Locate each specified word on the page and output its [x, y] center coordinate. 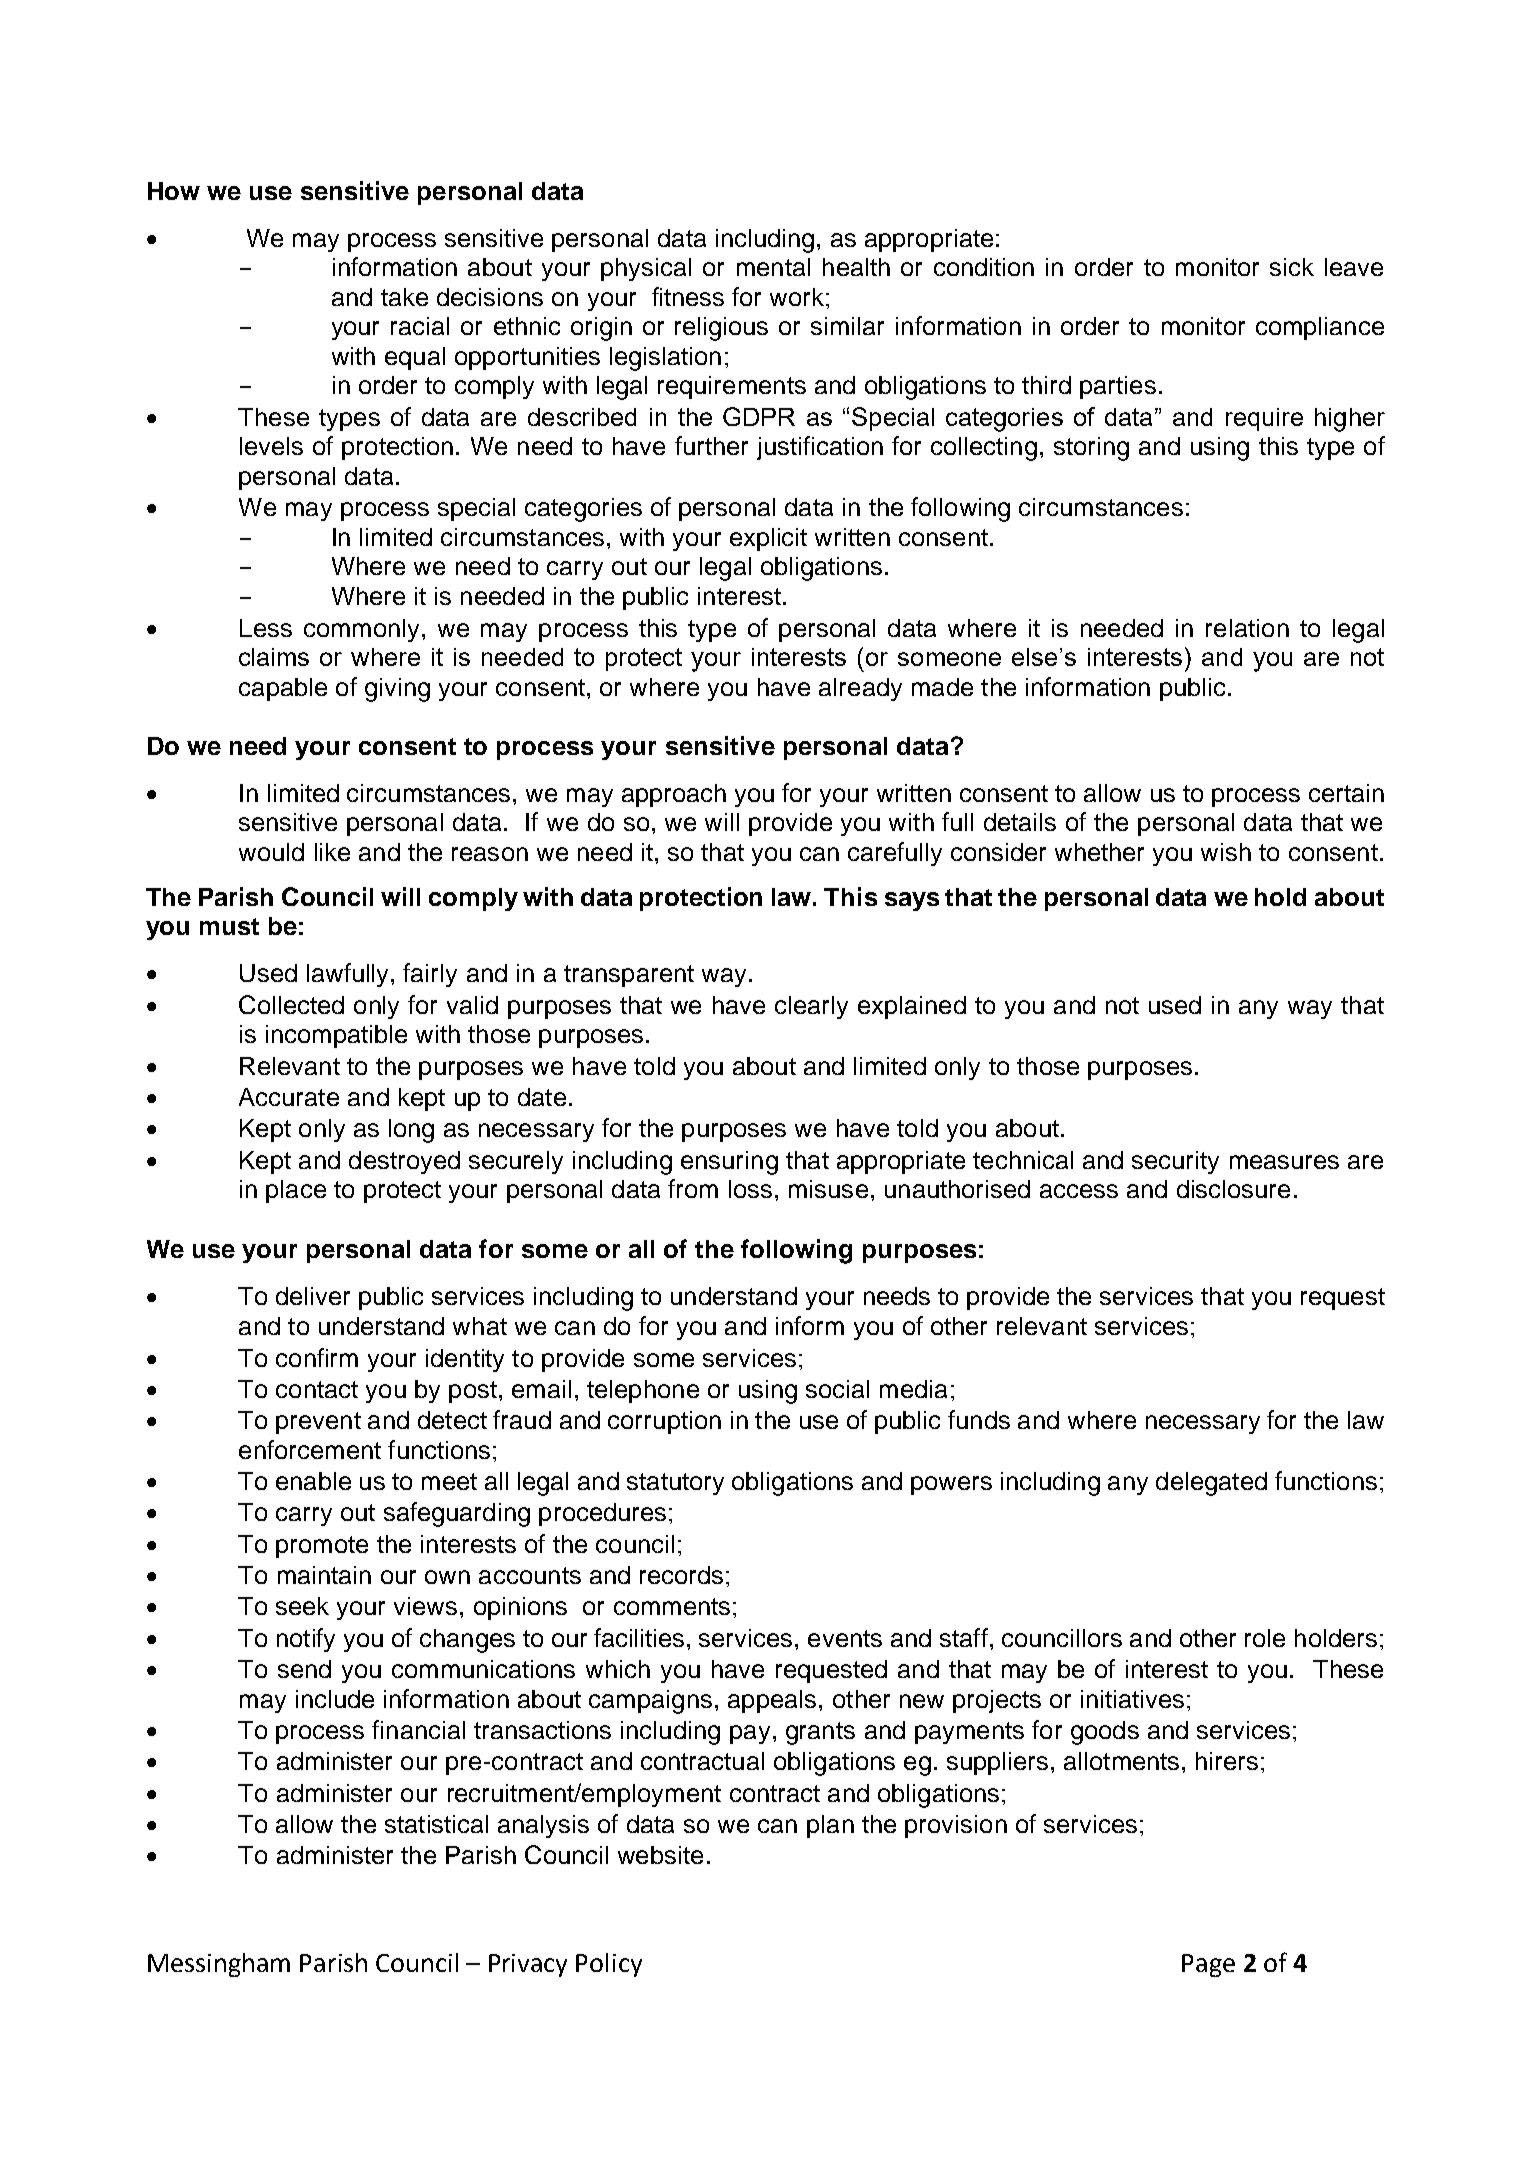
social [837, 1389]
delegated [1211, 1484]
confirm [317, 1357]
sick [1292, 267]
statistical [436, 1824]
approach [674, 795]
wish [1226, 852]
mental [773, 267]
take [404, 297]
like [332, 852]
